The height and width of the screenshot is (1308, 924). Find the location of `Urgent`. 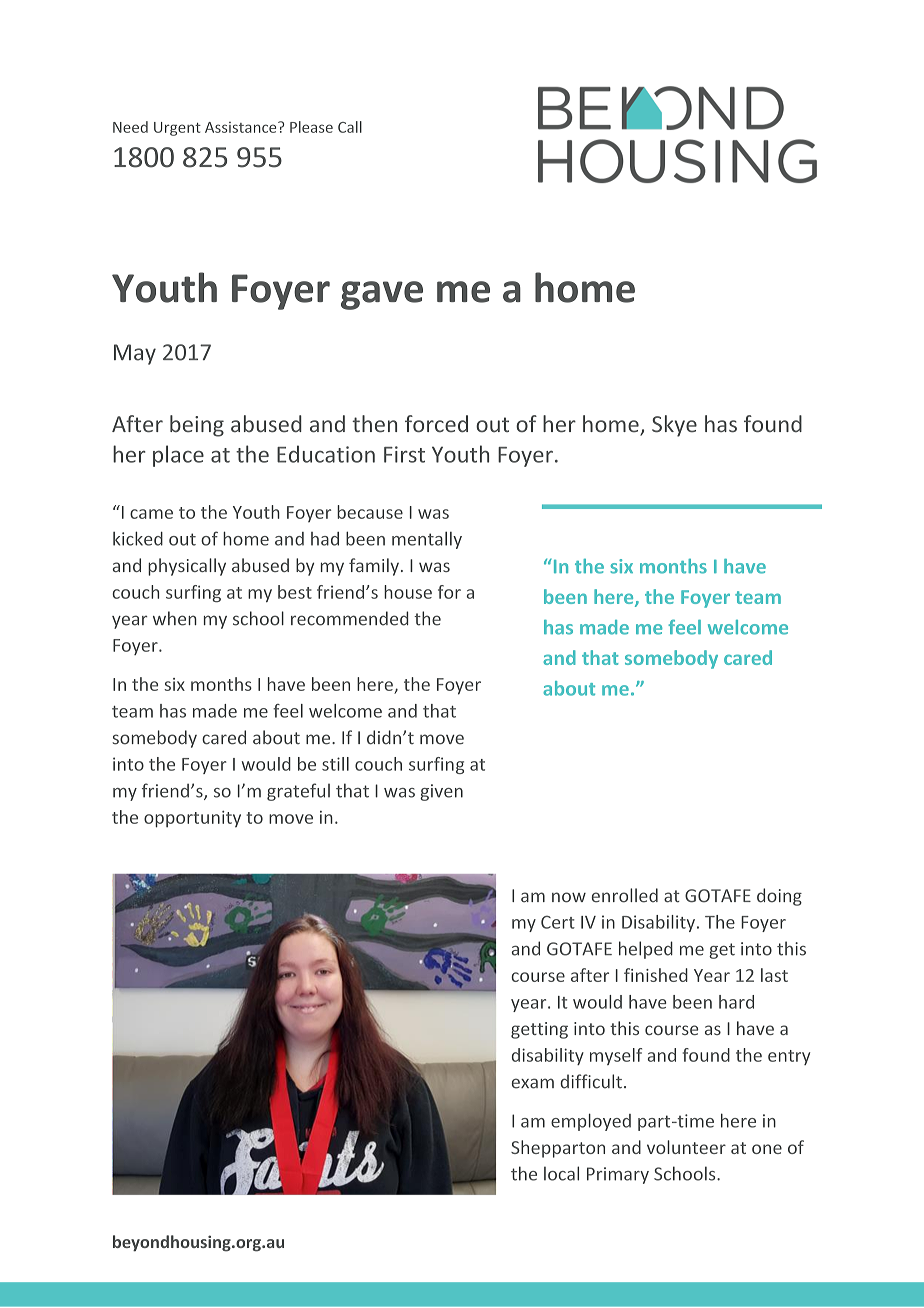

Urgent is located at coordinates (177, 129).
